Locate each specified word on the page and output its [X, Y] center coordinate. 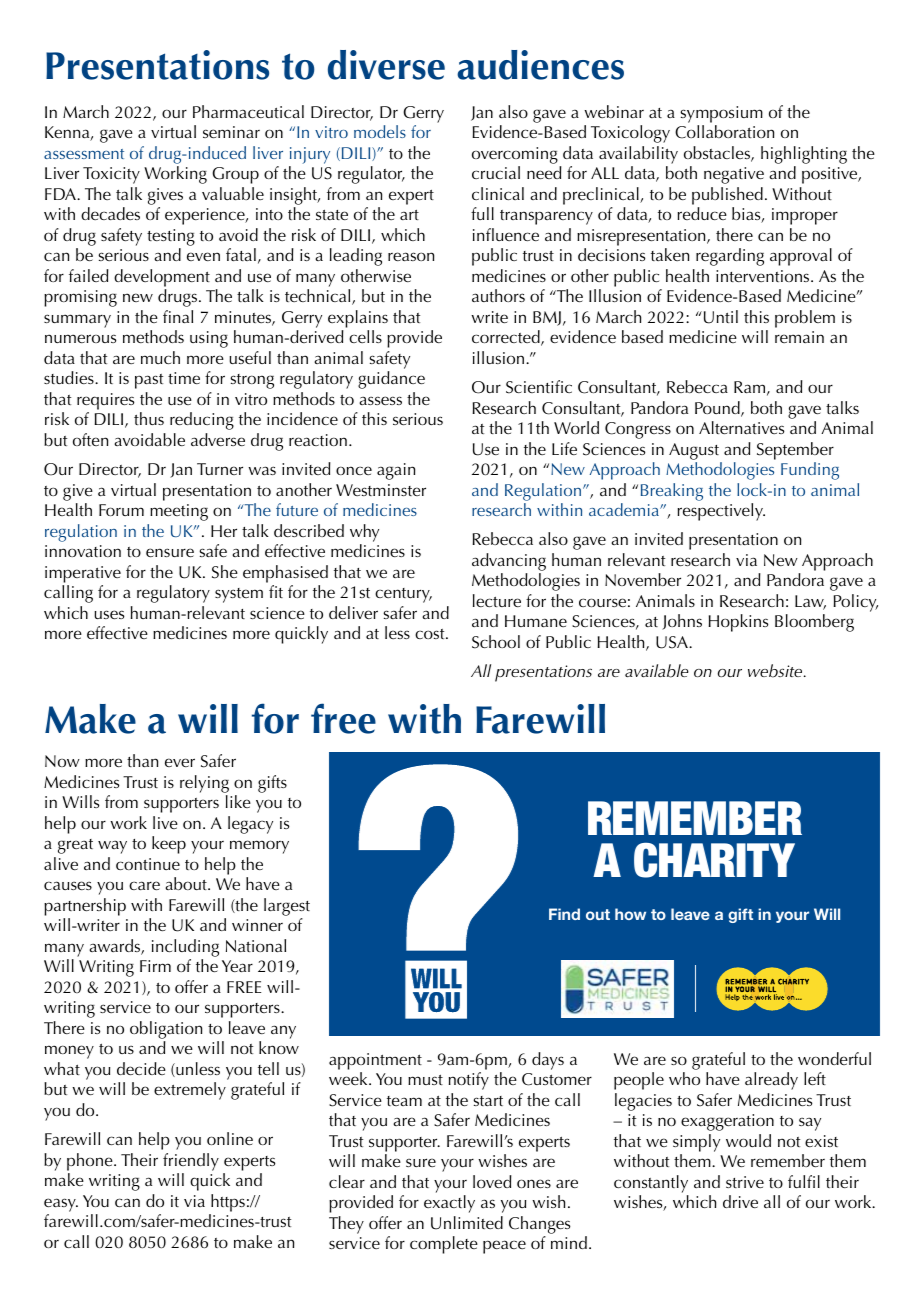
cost [431, 634]
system [239, 595]
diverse [386, 65]
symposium [721, 114]
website [776, 671]
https [228, 1203]
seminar [231, 132]
